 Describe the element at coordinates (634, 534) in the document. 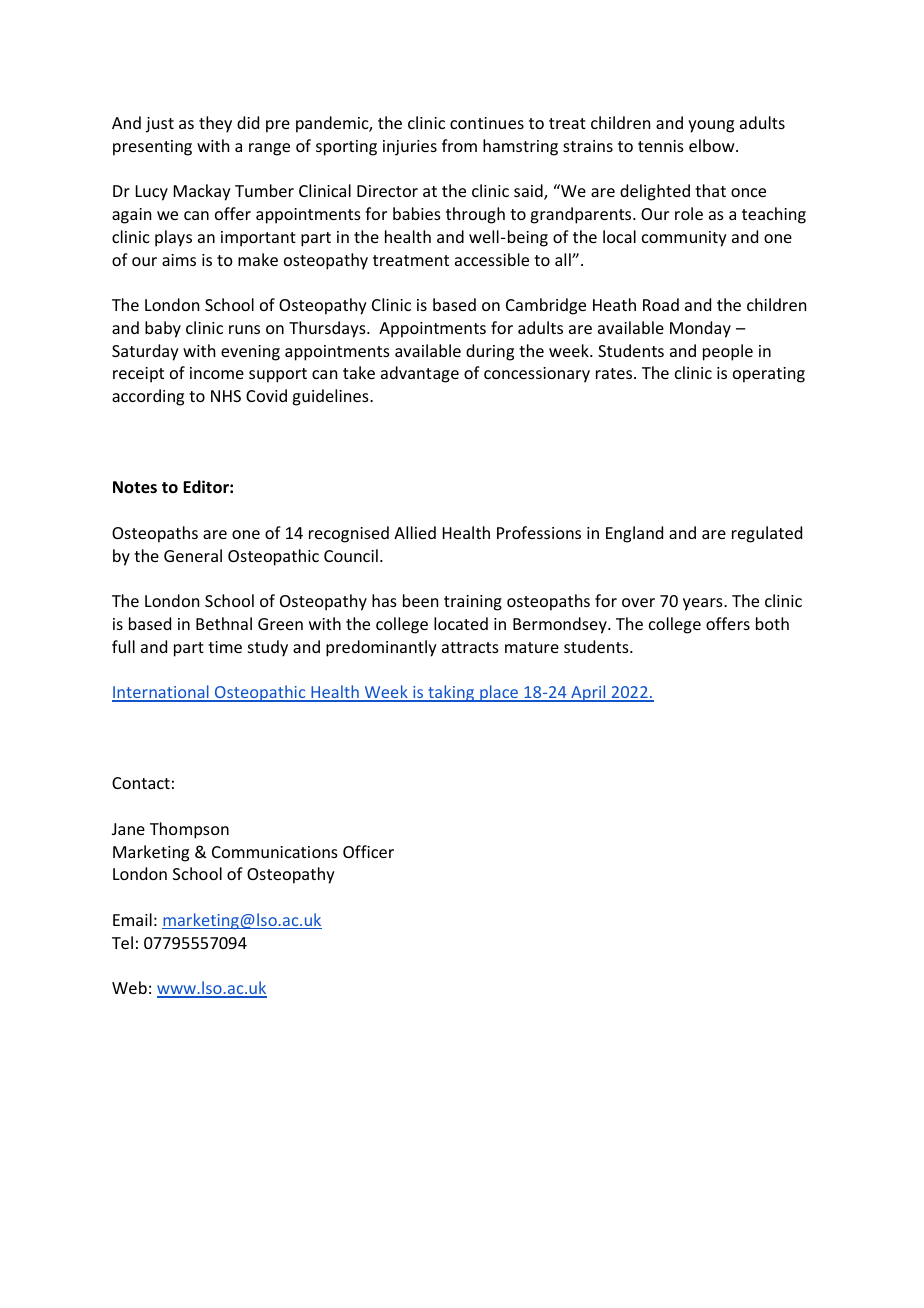

I see `England` at that location.
